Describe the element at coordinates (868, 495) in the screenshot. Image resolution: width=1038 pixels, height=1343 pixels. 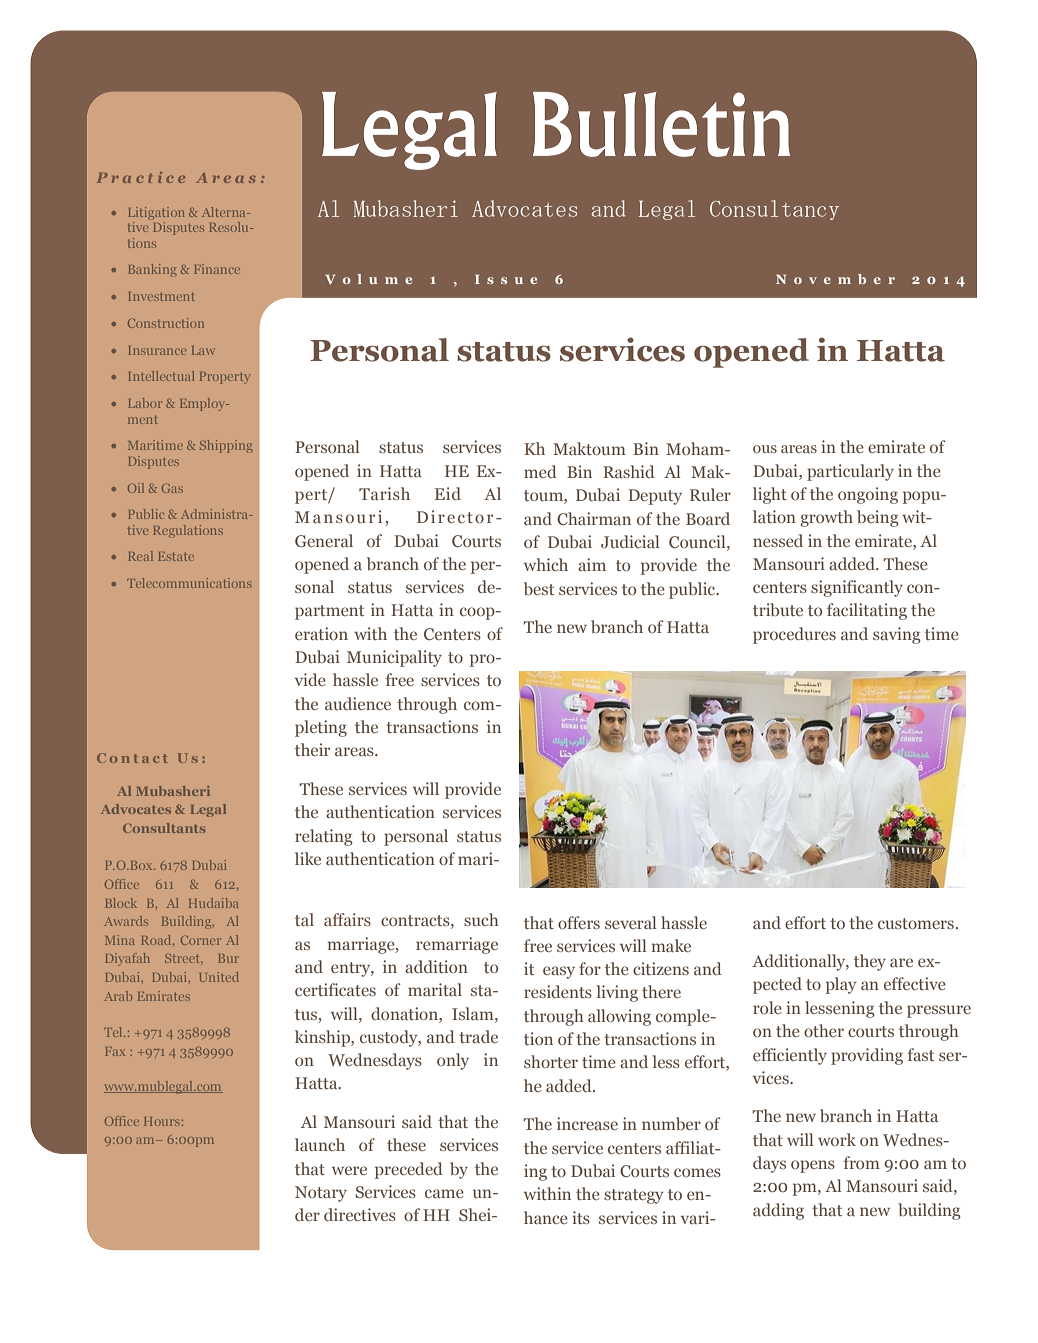
I see `ongoing` at that location.
